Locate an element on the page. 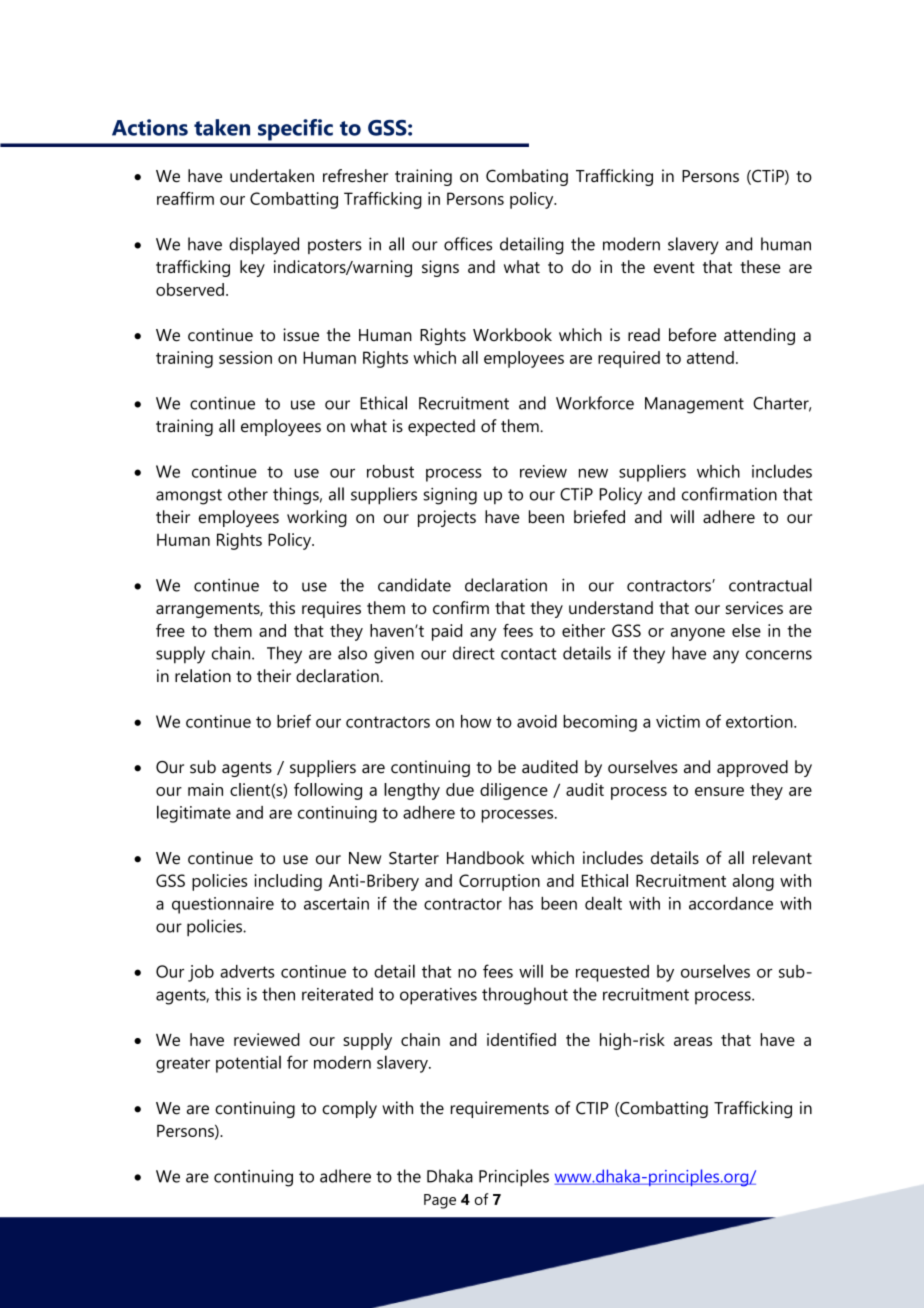  Combating is located at coordinates (527, 177).
